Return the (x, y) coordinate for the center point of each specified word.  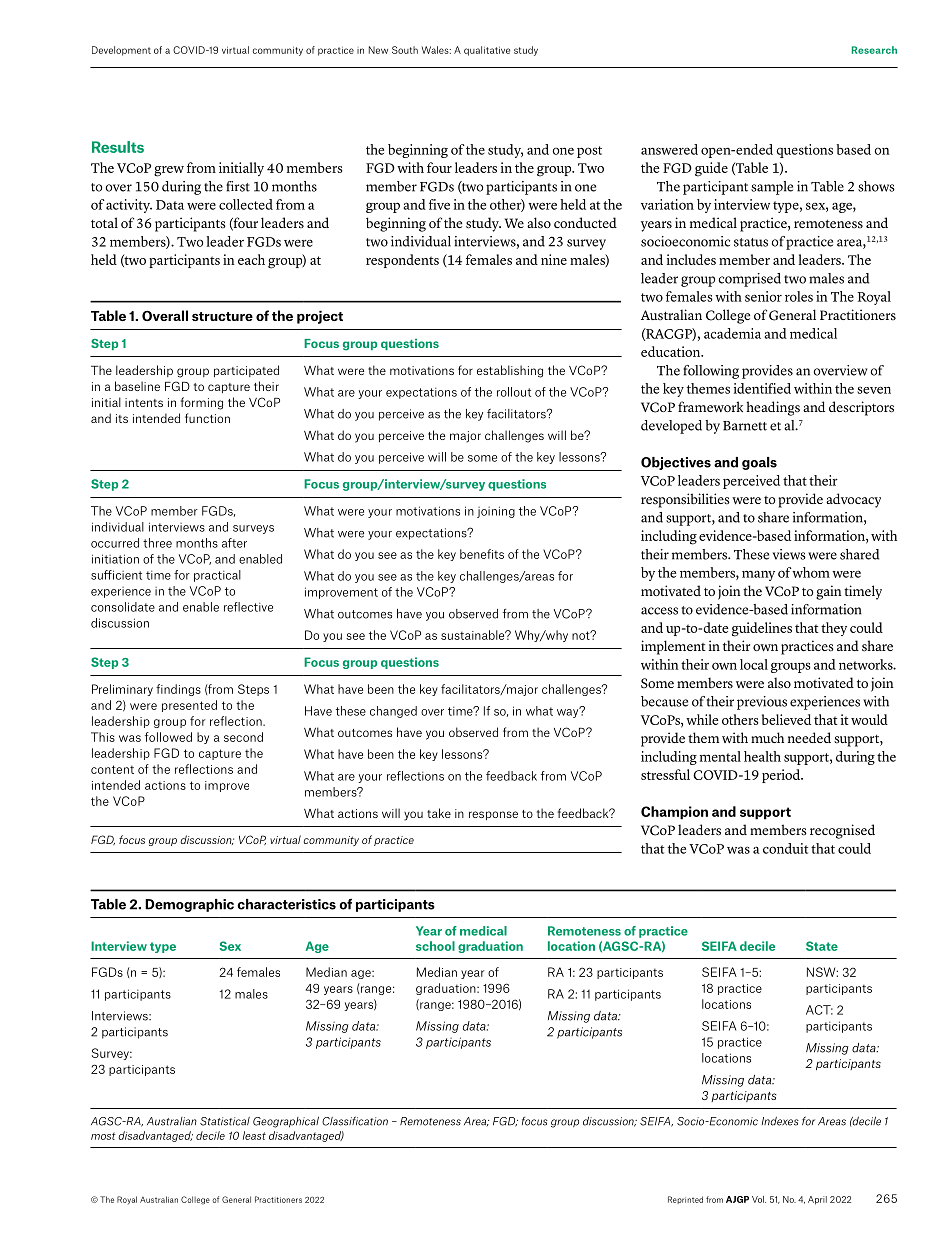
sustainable (474, 635)
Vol (759, 1199)
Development (121, 51)
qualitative (487, 51)
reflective (248, 607)
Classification (355, 1121)
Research (874, 50)
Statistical (225, 1121)
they (834, 629)
